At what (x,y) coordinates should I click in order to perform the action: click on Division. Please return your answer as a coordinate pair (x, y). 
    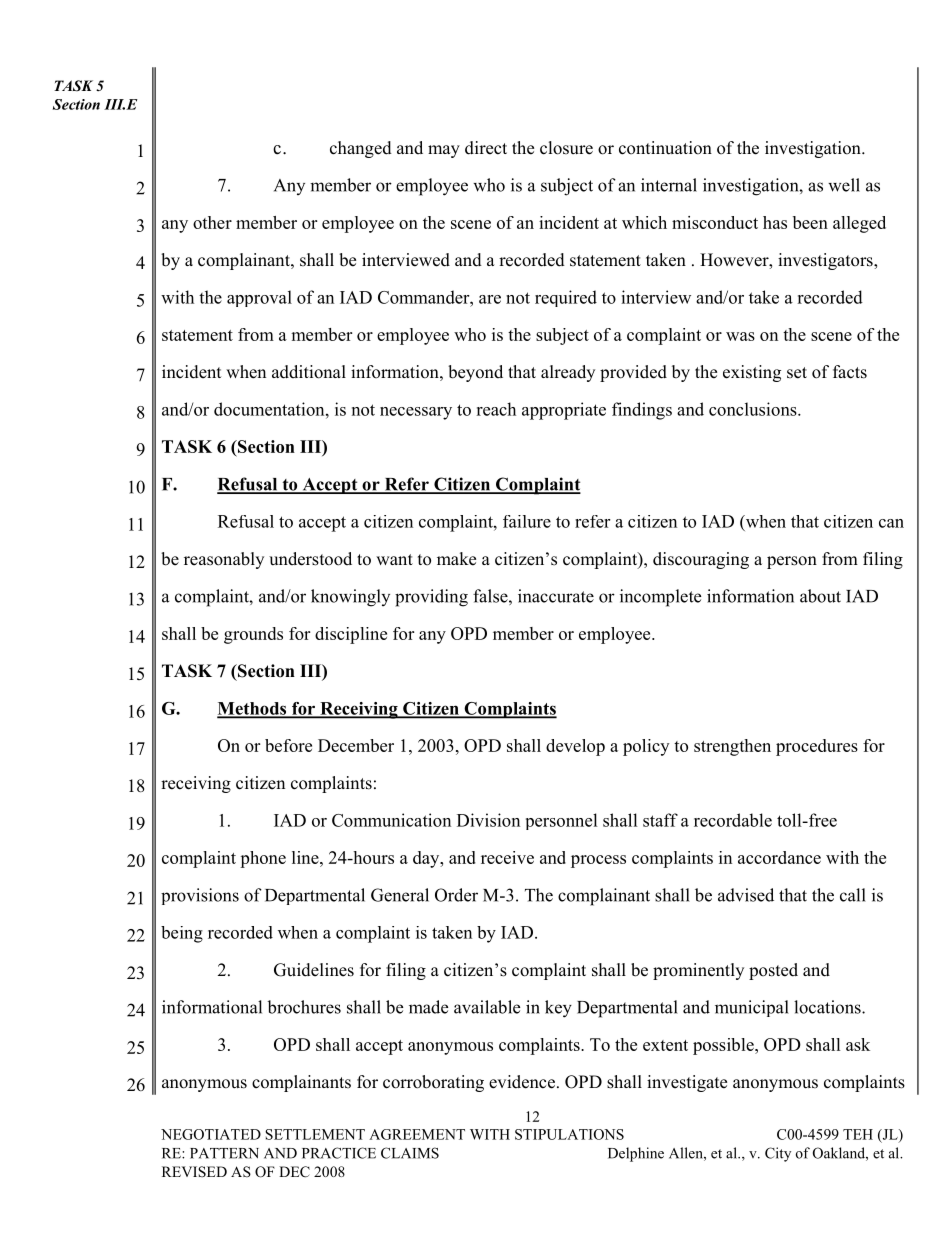
    Looking at the image, I should click on (488, 820).
